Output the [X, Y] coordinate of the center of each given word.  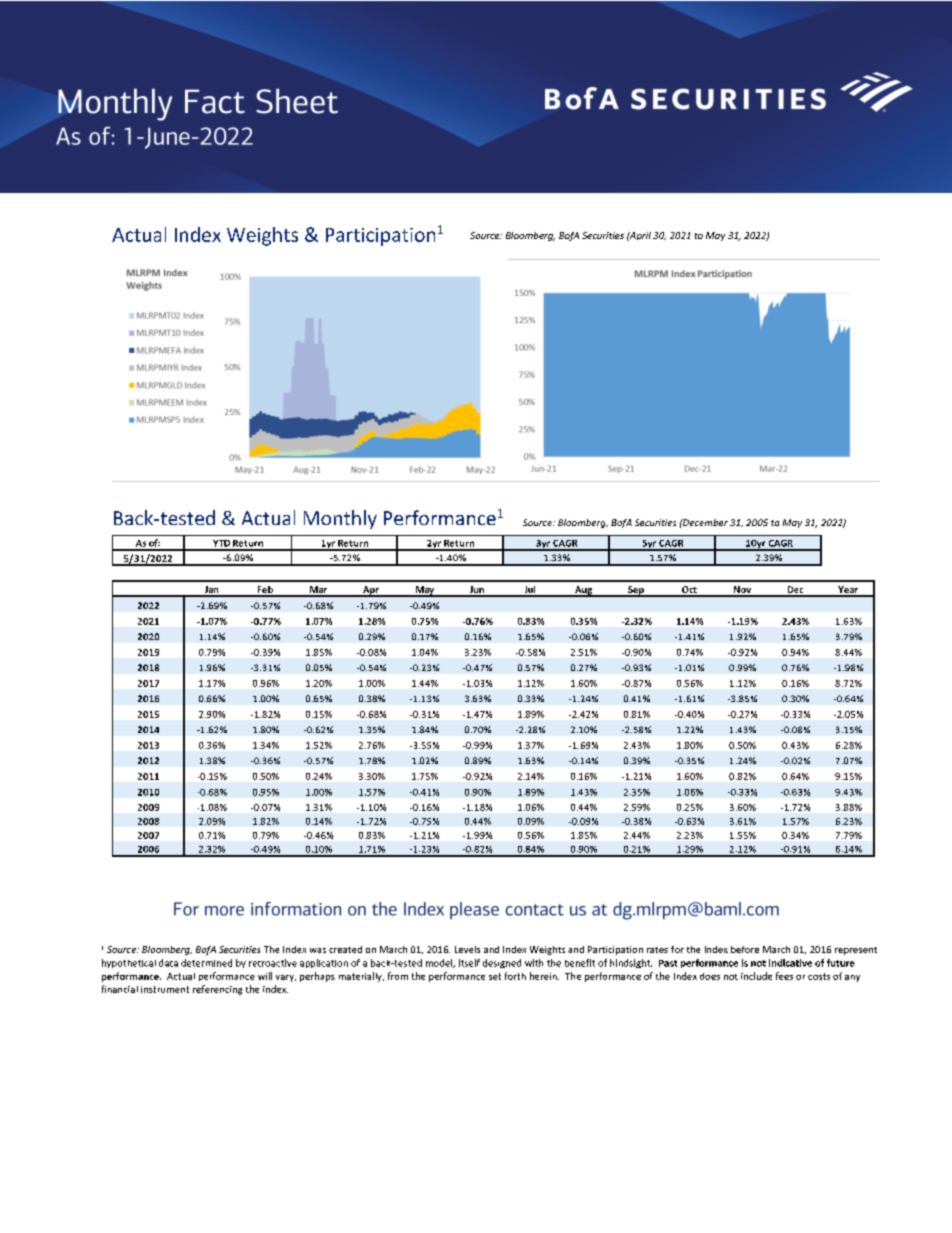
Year [848, 591]
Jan [211, 591]
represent [856, 951]
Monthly [340, 519]
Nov [742, 591]
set [495, 976]
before [745, 949]
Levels [467, 949]
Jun [476, 591]
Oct [689, 591]
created [345, 949]
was [318, 950]
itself [469, 963]
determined [206, 963]
